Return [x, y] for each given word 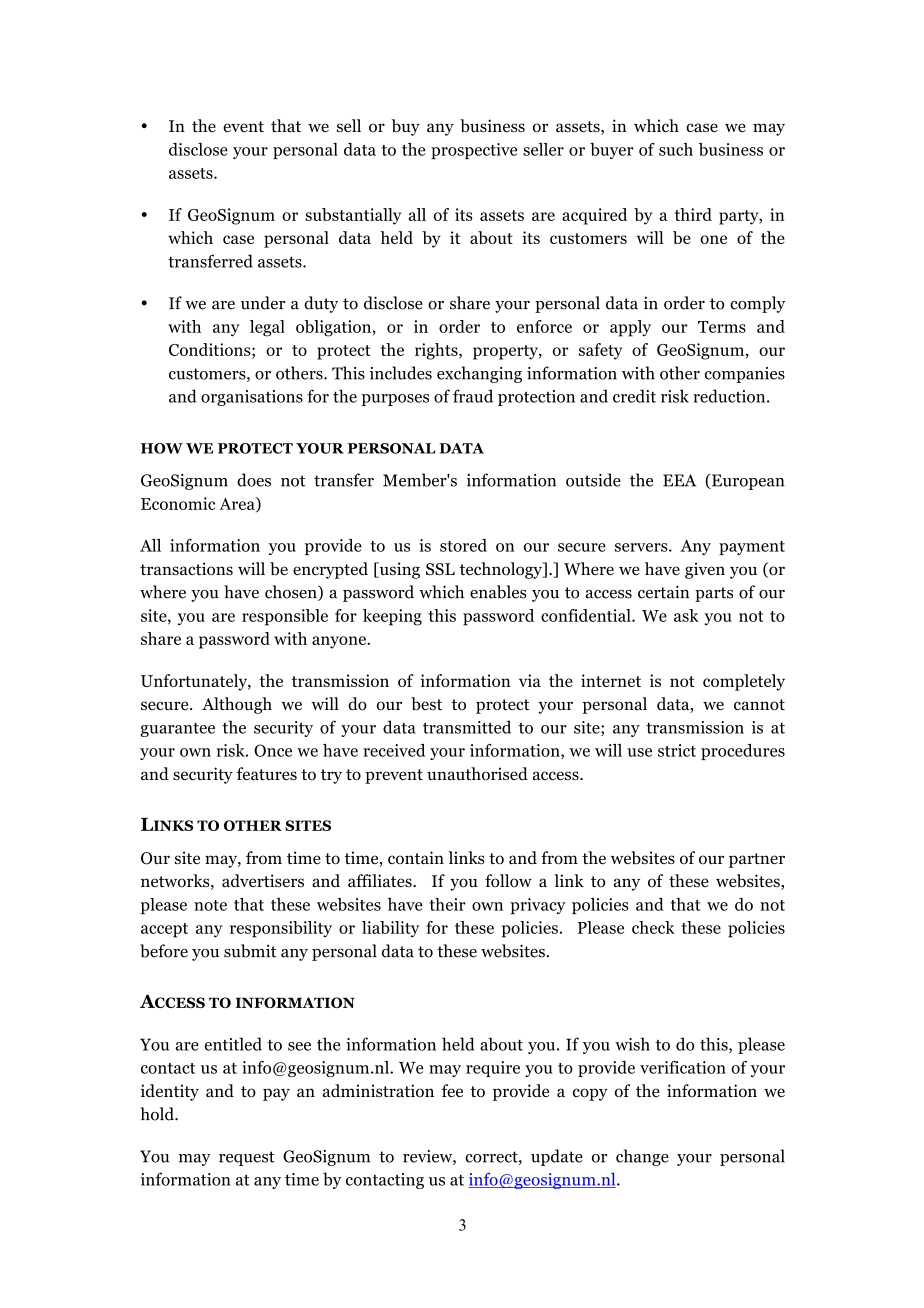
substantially [353, 216]
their [447, 904]
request [247, 1158]
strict [677, 750]
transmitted [467, 727]
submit [250, 951]
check [653, 927]
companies [745, 375]
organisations [252, 398]
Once [273, 750]
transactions [186, 569]
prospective [474, 151]
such [676, 149]
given [705, 570]
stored [463, 545]
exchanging [479, 374]
